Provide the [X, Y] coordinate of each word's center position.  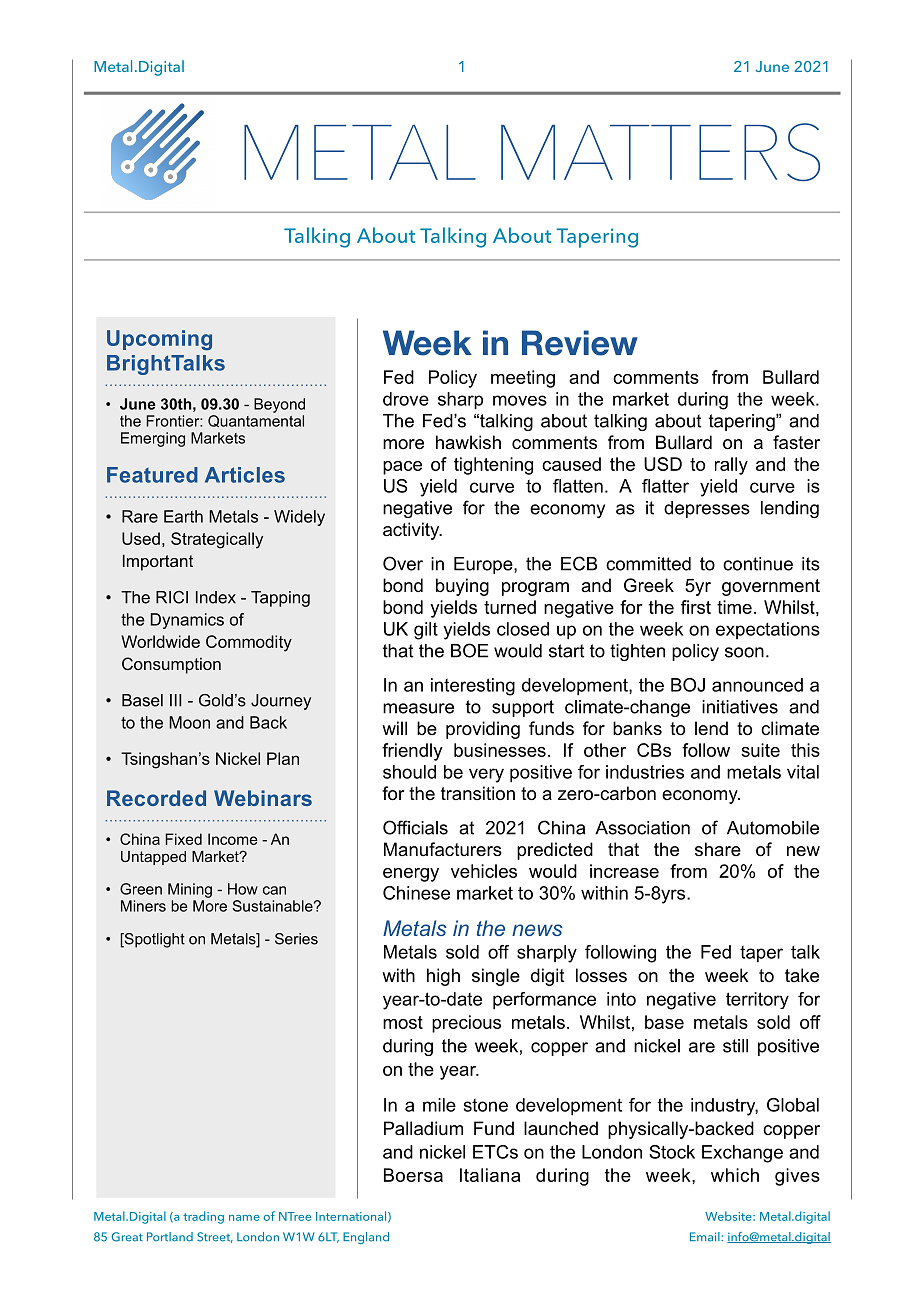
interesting [473, 687]
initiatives [740, 707]
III [175, 700]
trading [203, 1217]
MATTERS [660, 152]
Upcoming [159, 340]
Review [580, 343]
